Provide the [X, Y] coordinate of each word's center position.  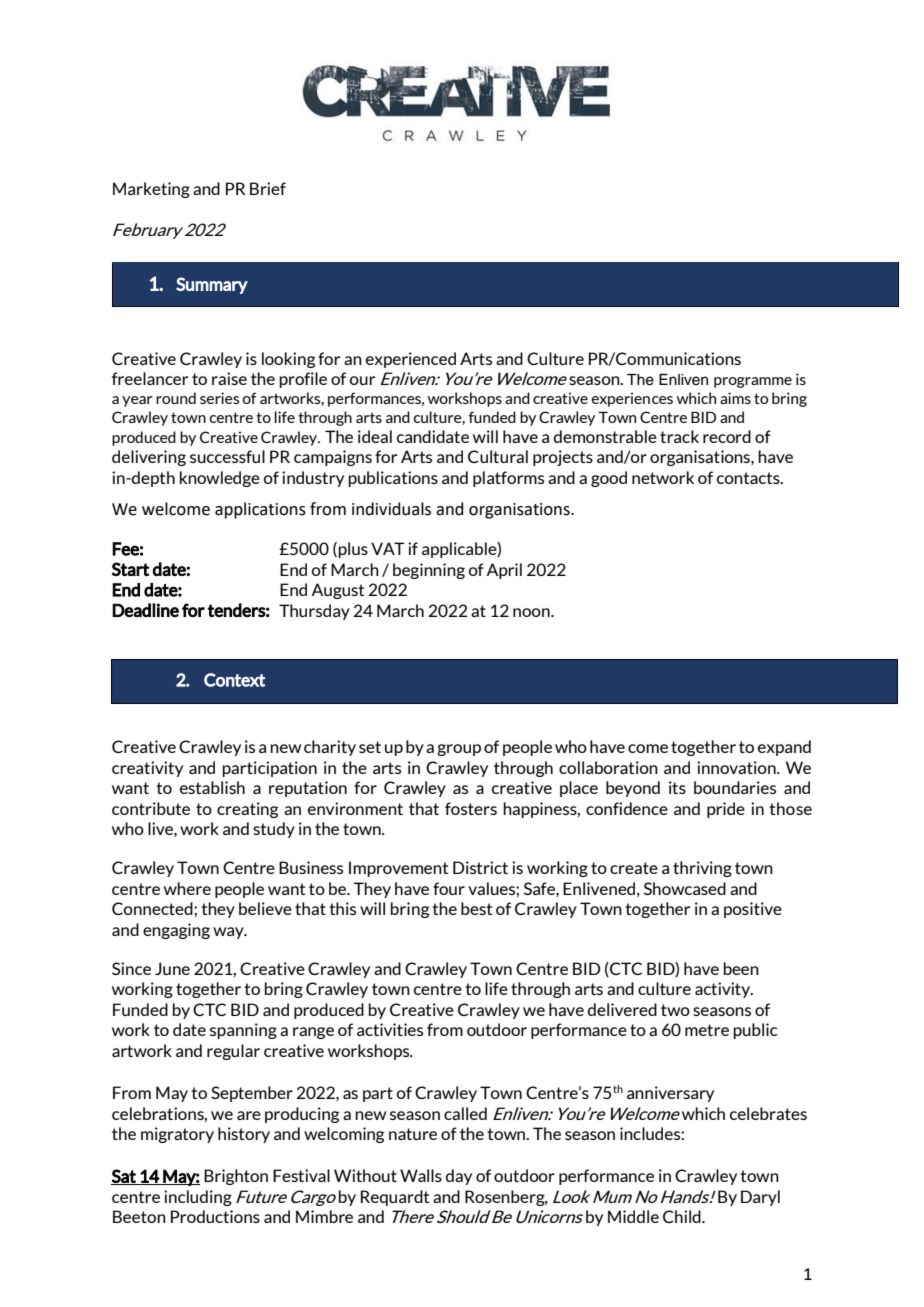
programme [753, 382]
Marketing [151, 190]
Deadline [145, 610]
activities [390, 1029]
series [219, 398]
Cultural [498, 456]
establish [212, 787]
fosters [471, 808]
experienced [411, 360]
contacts [749, 478]
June [172, 968]
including [198, 1198]
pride [726, 810]
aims [735, 398]
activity [723, 990]
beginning [429, 571]
